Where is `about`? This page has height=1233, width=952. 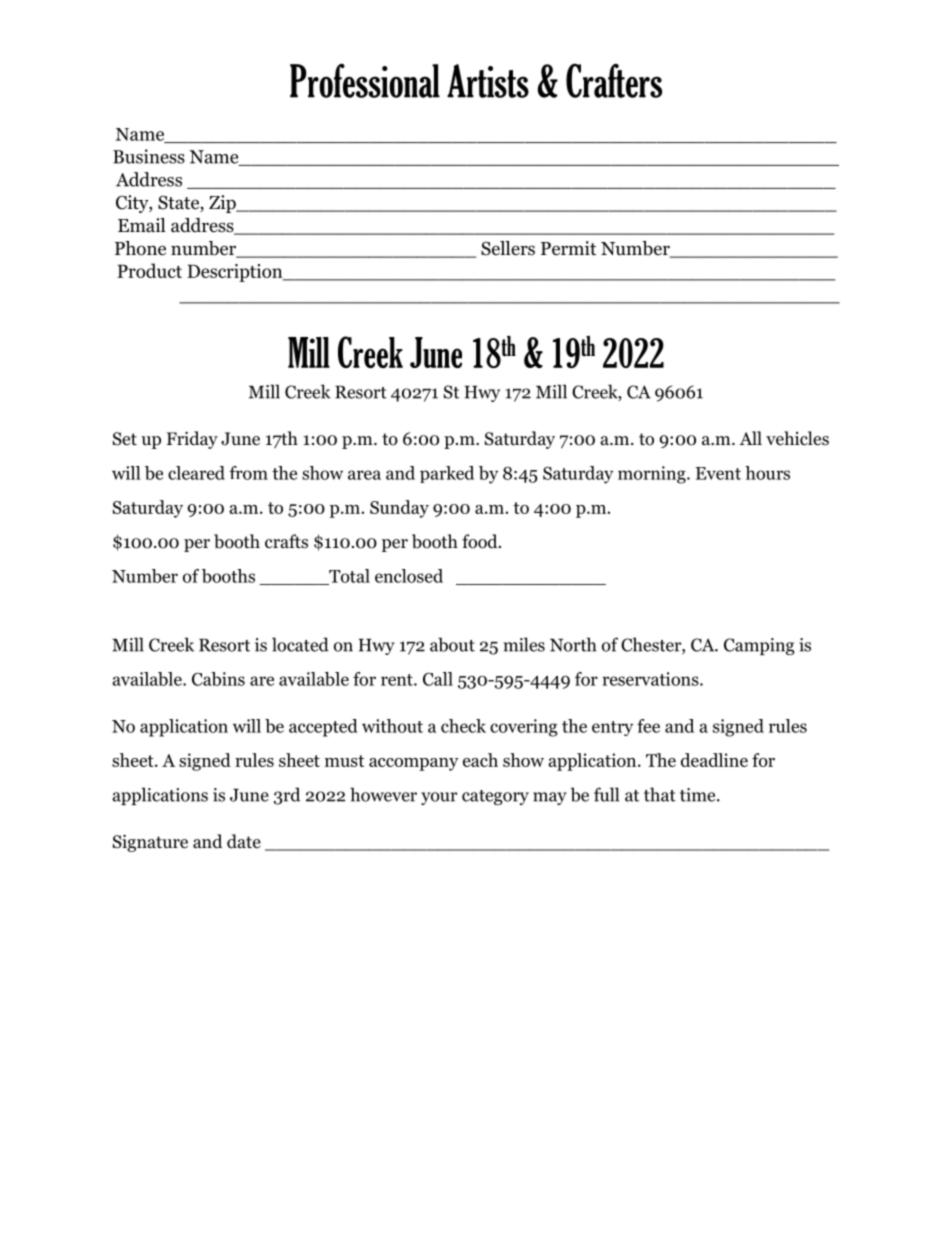
about is located at coordinates (452, 644).
